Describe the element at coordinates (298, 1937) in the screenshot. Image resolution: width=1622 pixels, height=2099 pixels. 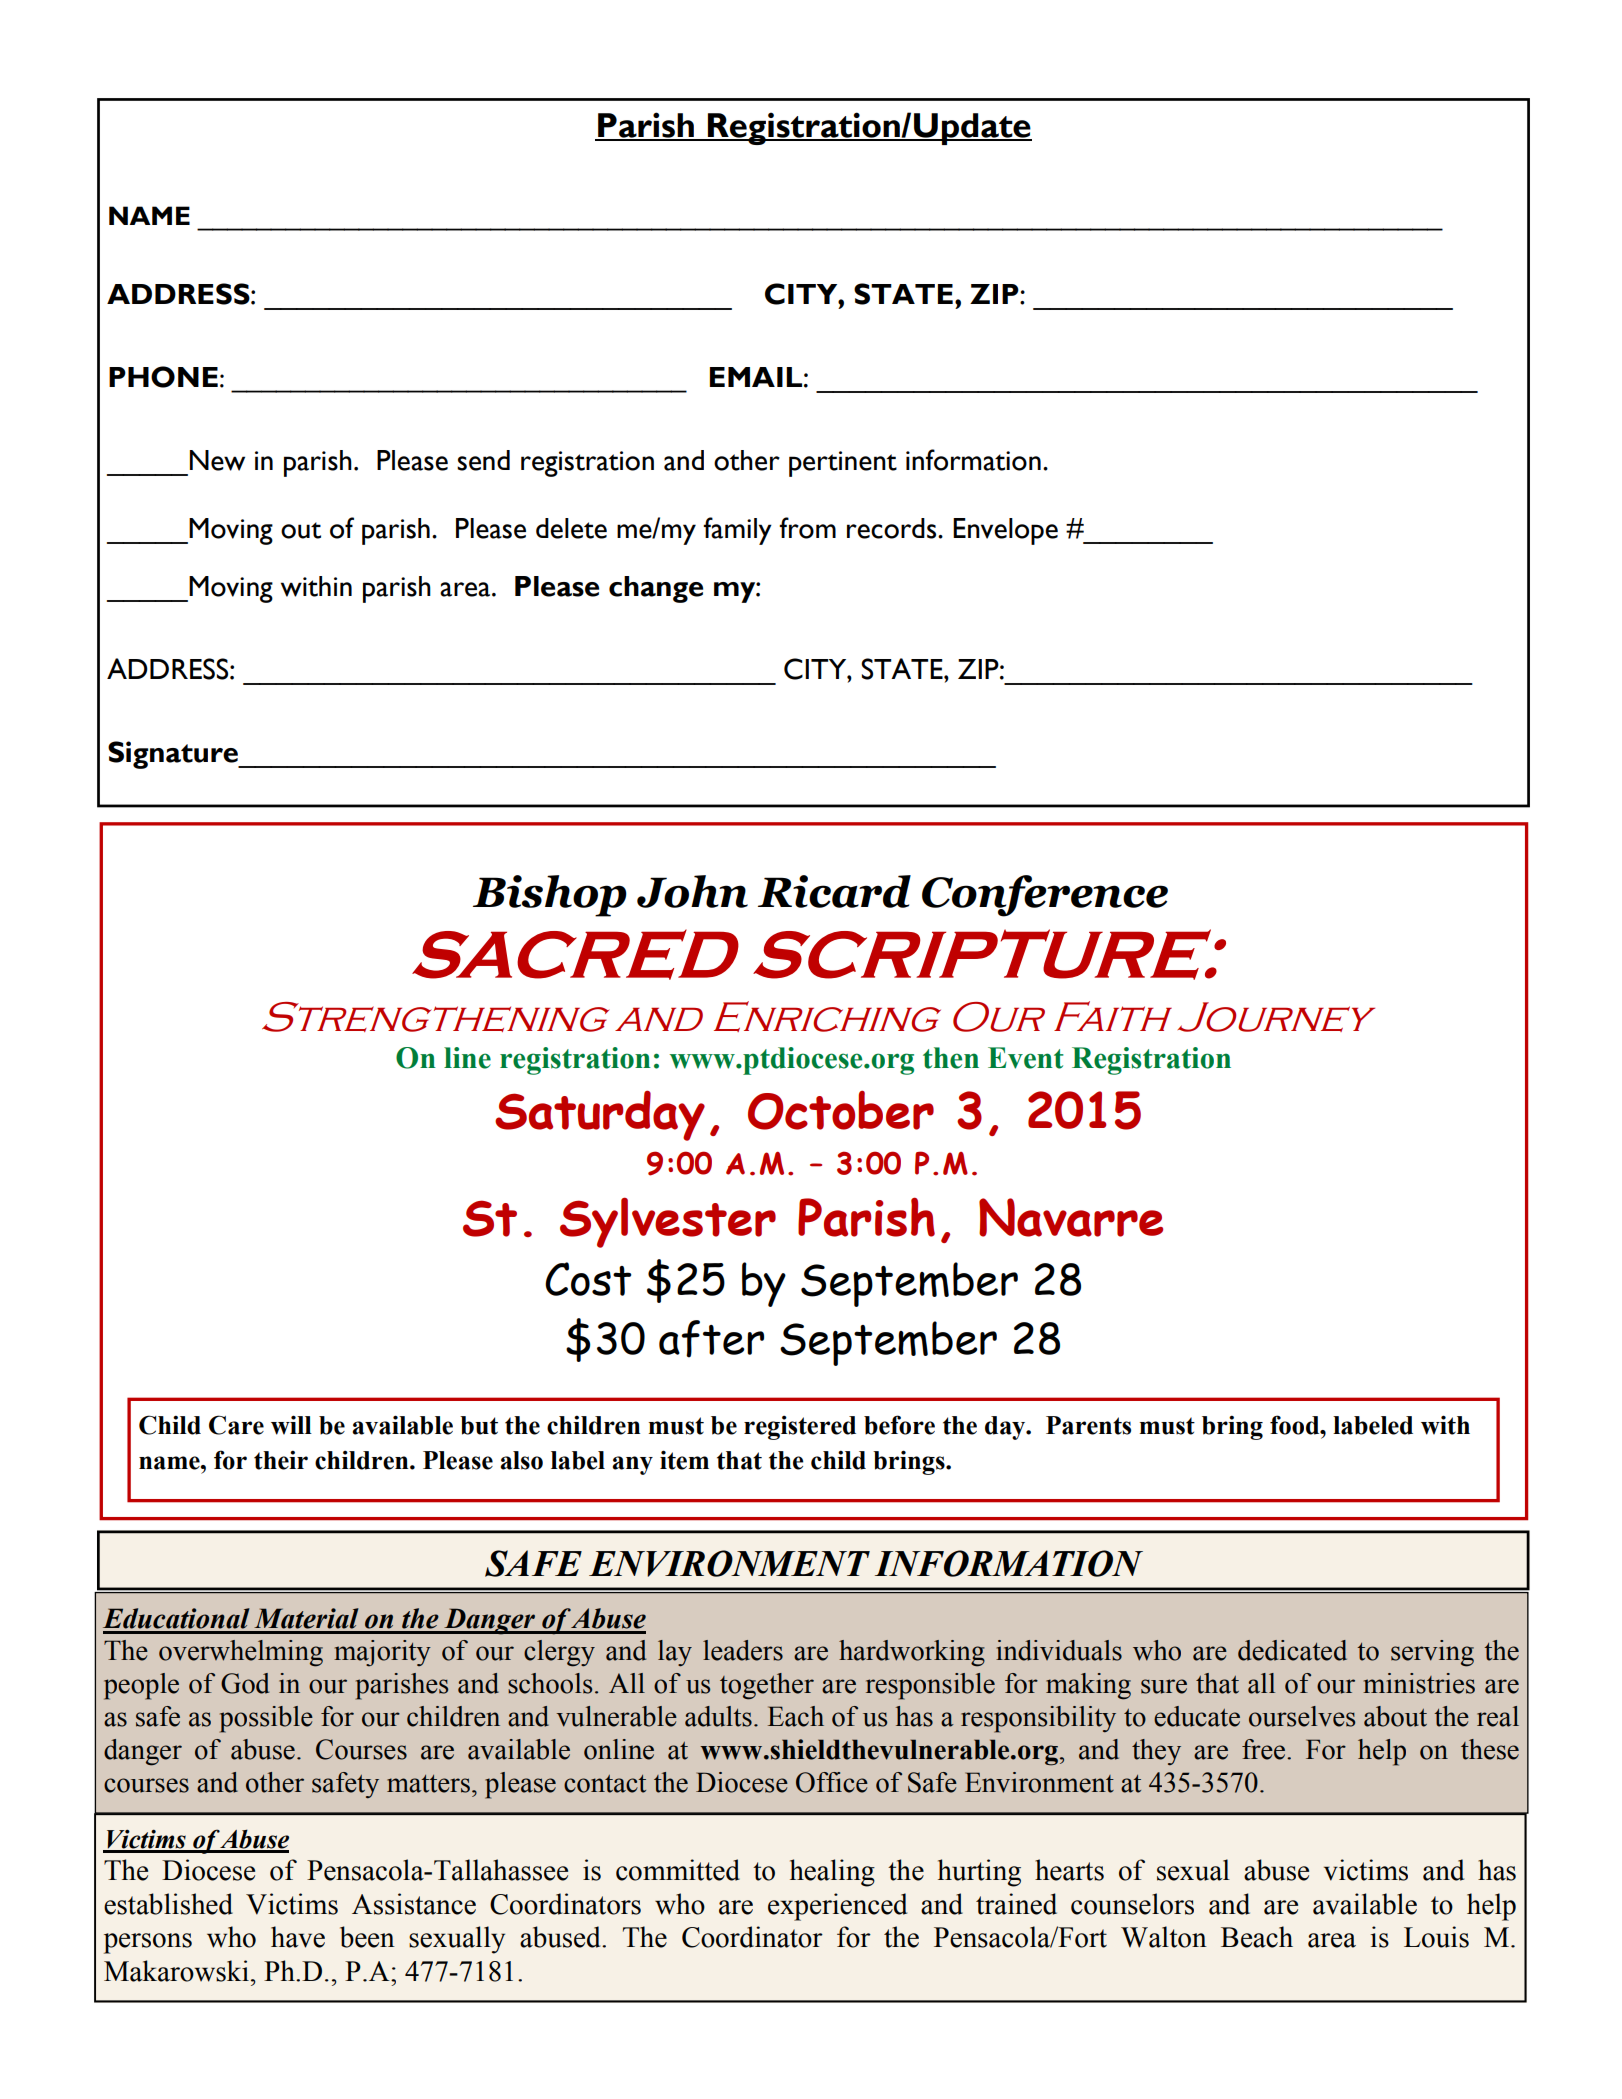
I see `have` at that location.
